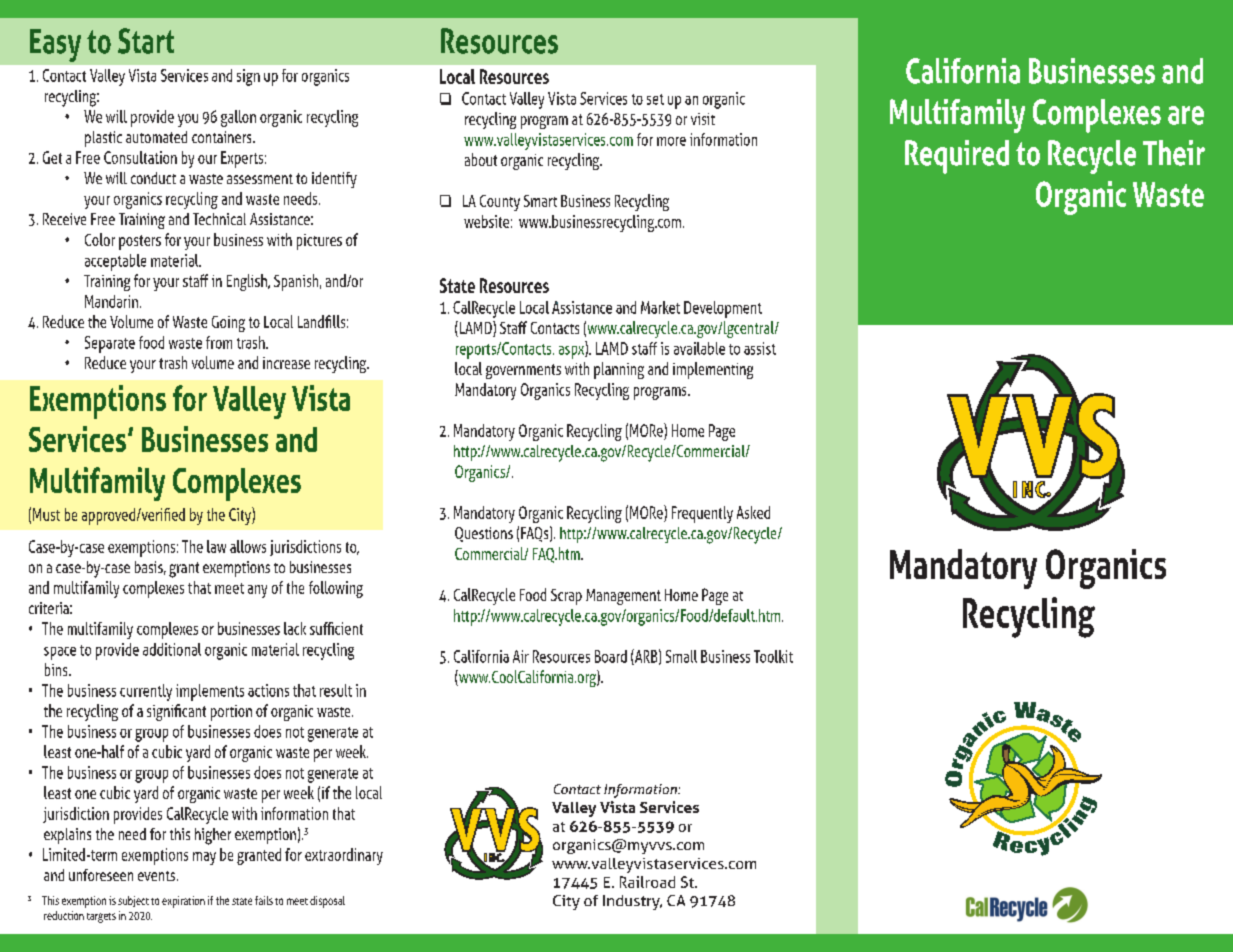 The image size is (1233, 952). Describe the element at coordinates (647, 882) in the image. I see `Railroad` at that location.
